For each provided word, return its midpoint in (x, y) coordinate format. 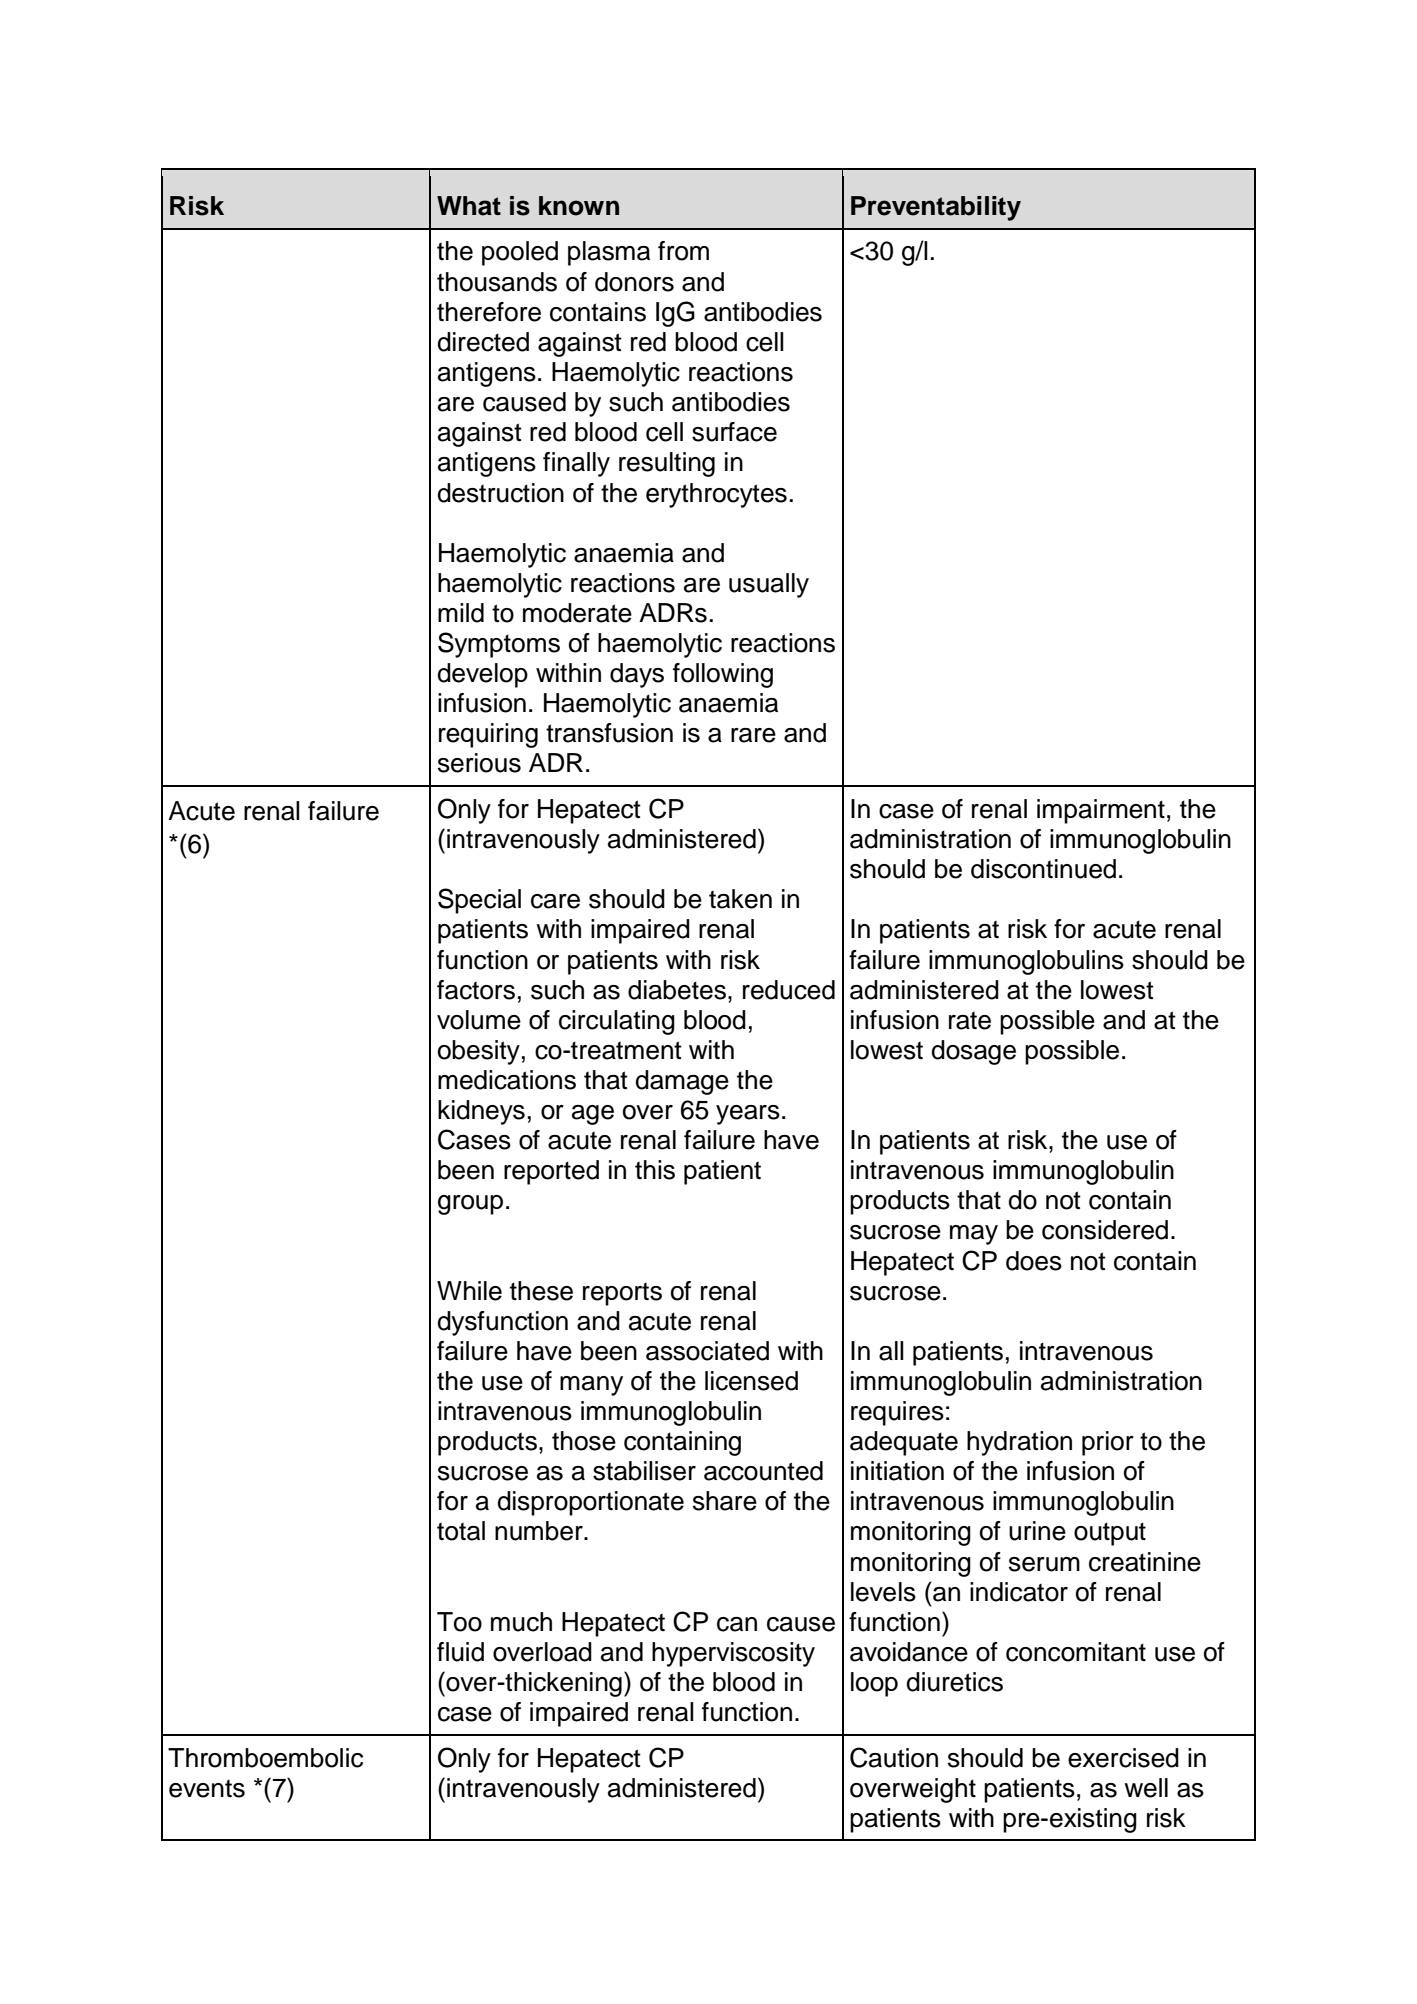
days (637, 675)
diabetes (677, 990)
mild (461, 613)
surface (734, 432)
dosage (974, 1052)
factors (476, 990)
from (683, 251)
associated (707, 1351)
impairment (1101, 811)
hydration (1019, 1443)
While (469, 1291)
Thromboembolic (265, 1758)
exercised (1123, 1758)
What (469, 206)
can (737, 1624)
